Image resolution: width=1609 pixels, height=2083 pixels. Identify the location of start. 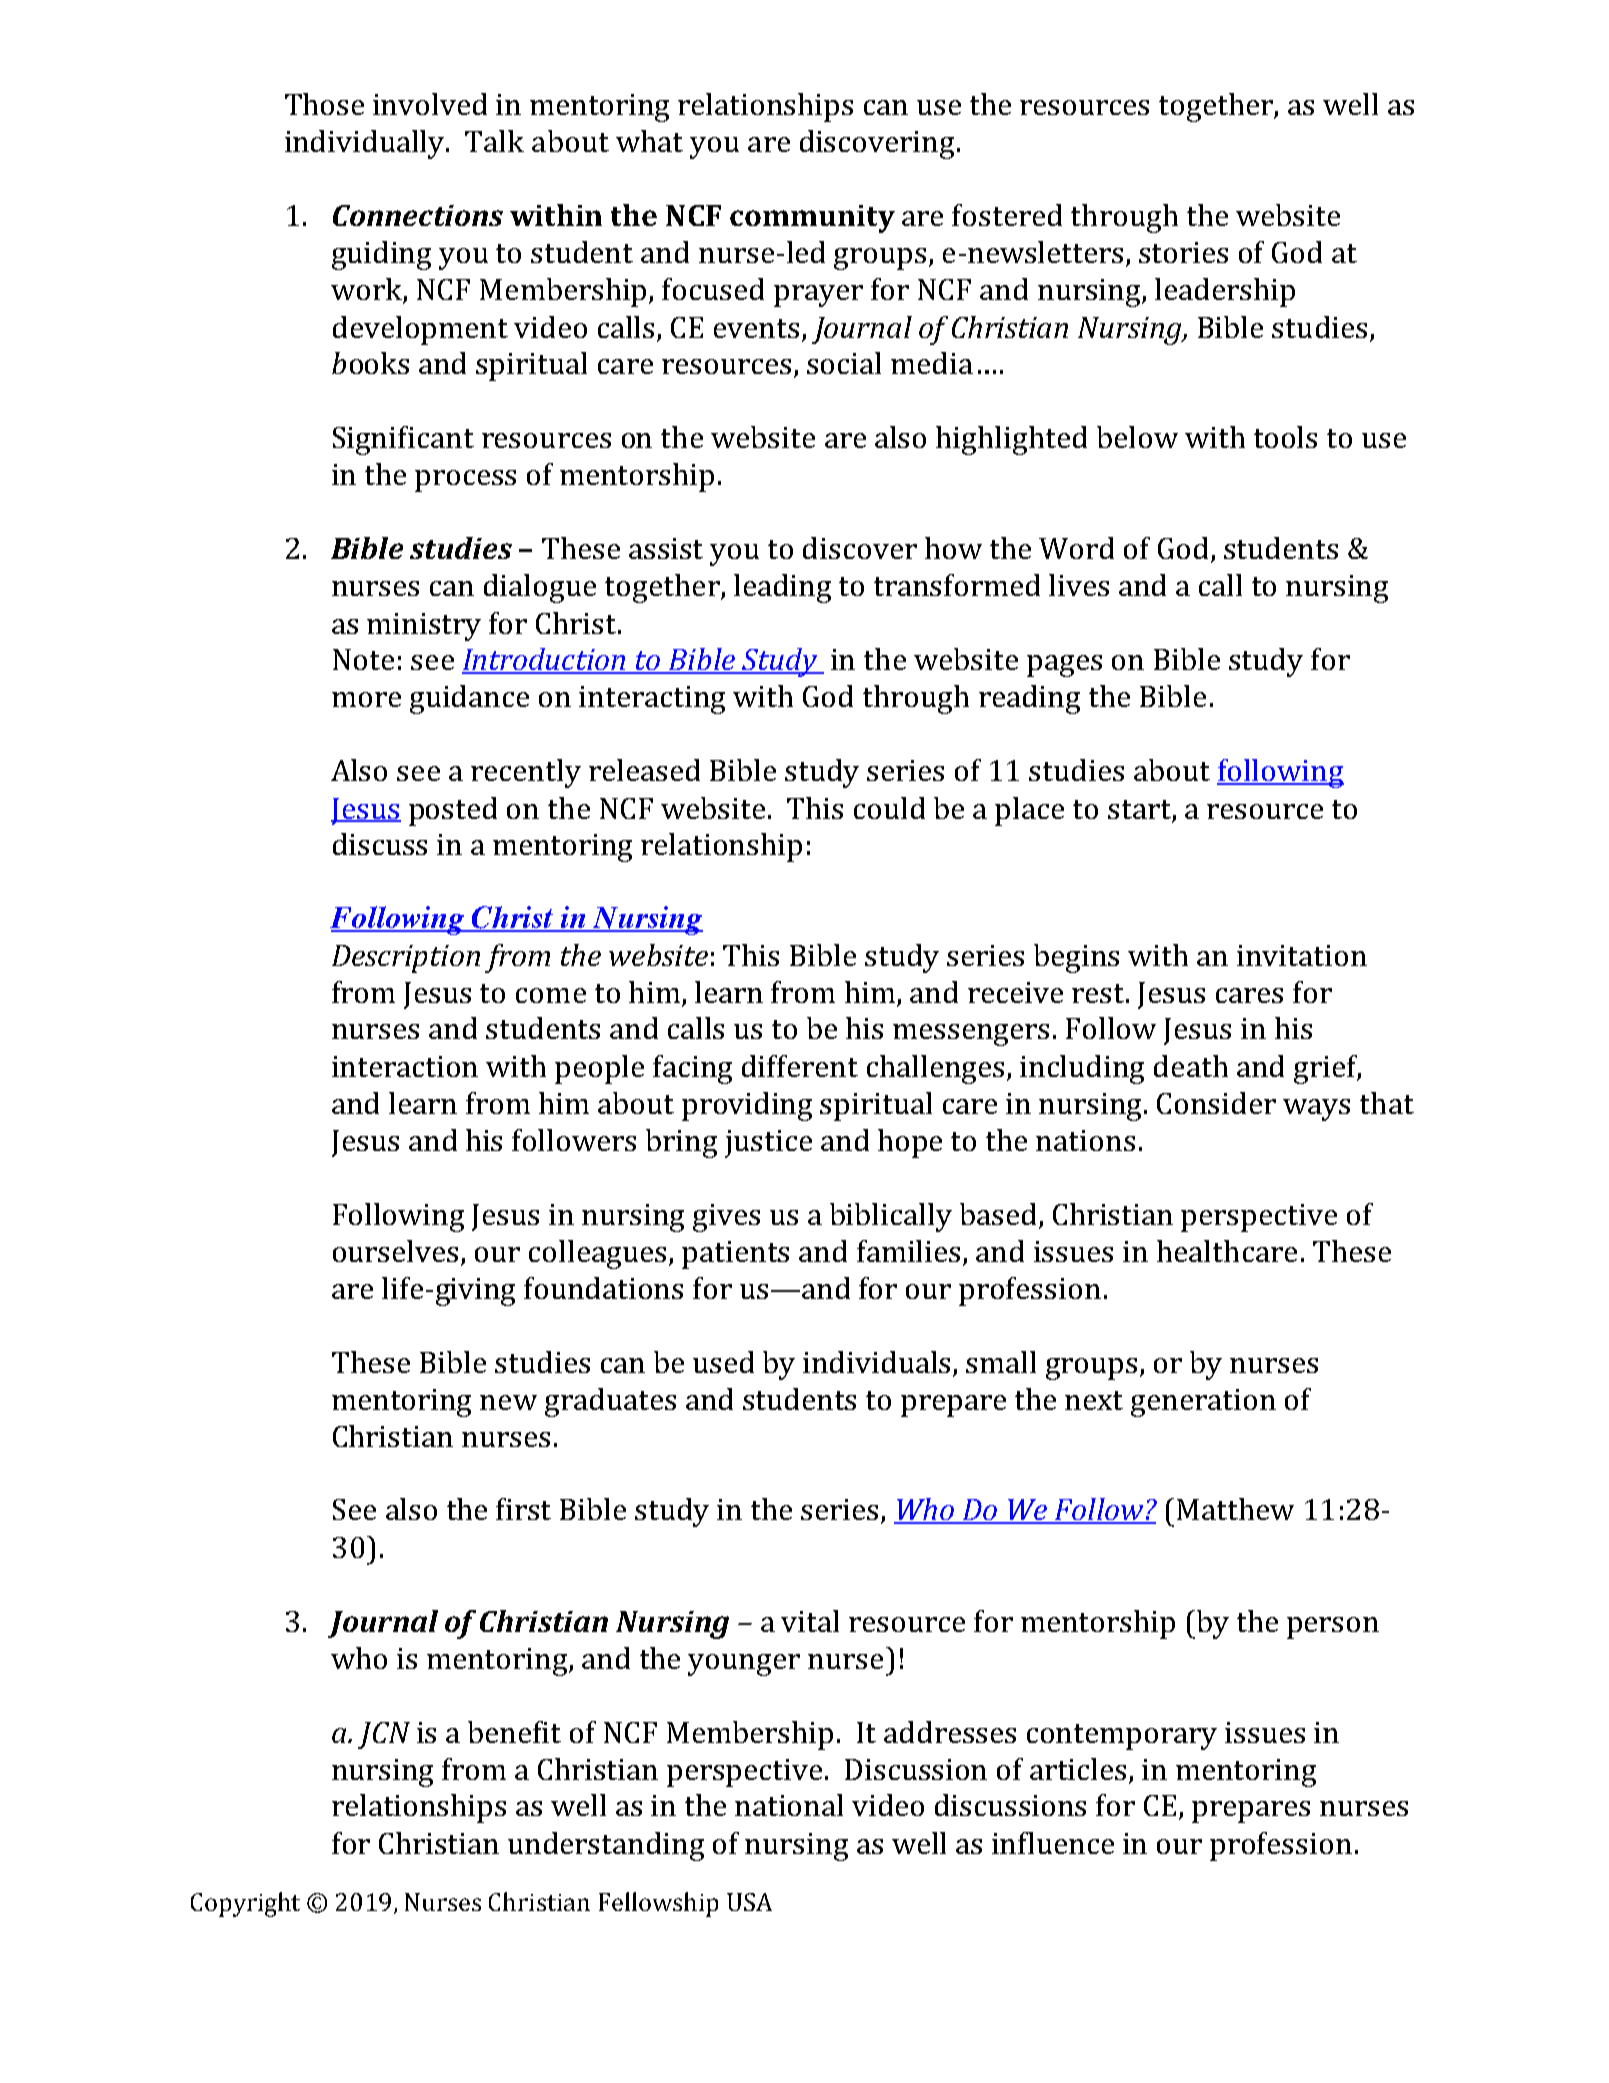
(1139, 809).
